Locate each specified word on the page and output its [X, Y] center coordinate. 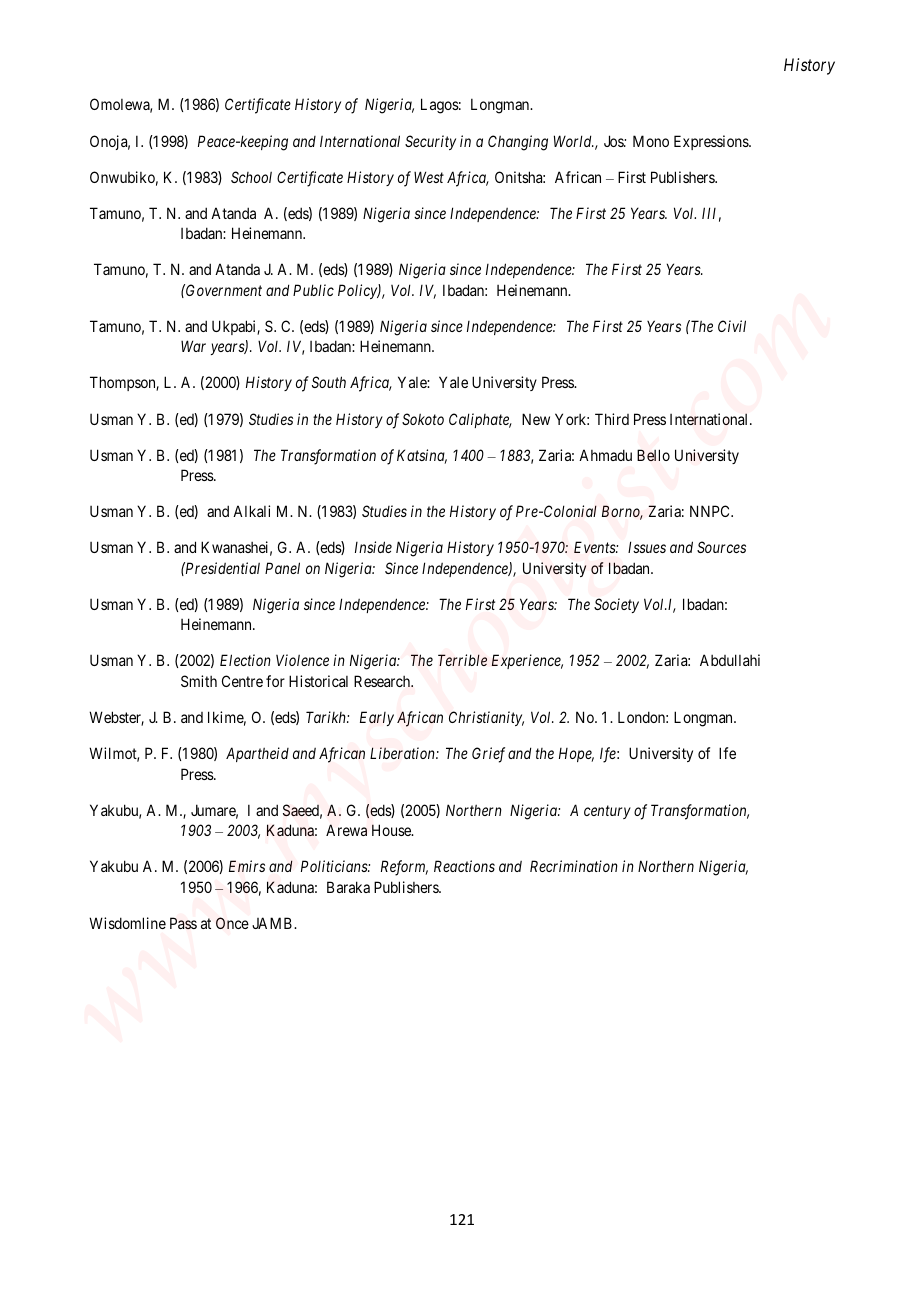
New [536, 419]
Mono [651, 141]
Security [430, 142]
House [392, 830]
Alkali [251, 511]
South [329, 382]
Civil [732, 326]
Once [232, 923]
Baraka [348, 887]
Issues [647, 547]
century [607, 812]
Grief [488, 755]
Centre [242, 681]
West [429, 177]
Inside [373, 547]
